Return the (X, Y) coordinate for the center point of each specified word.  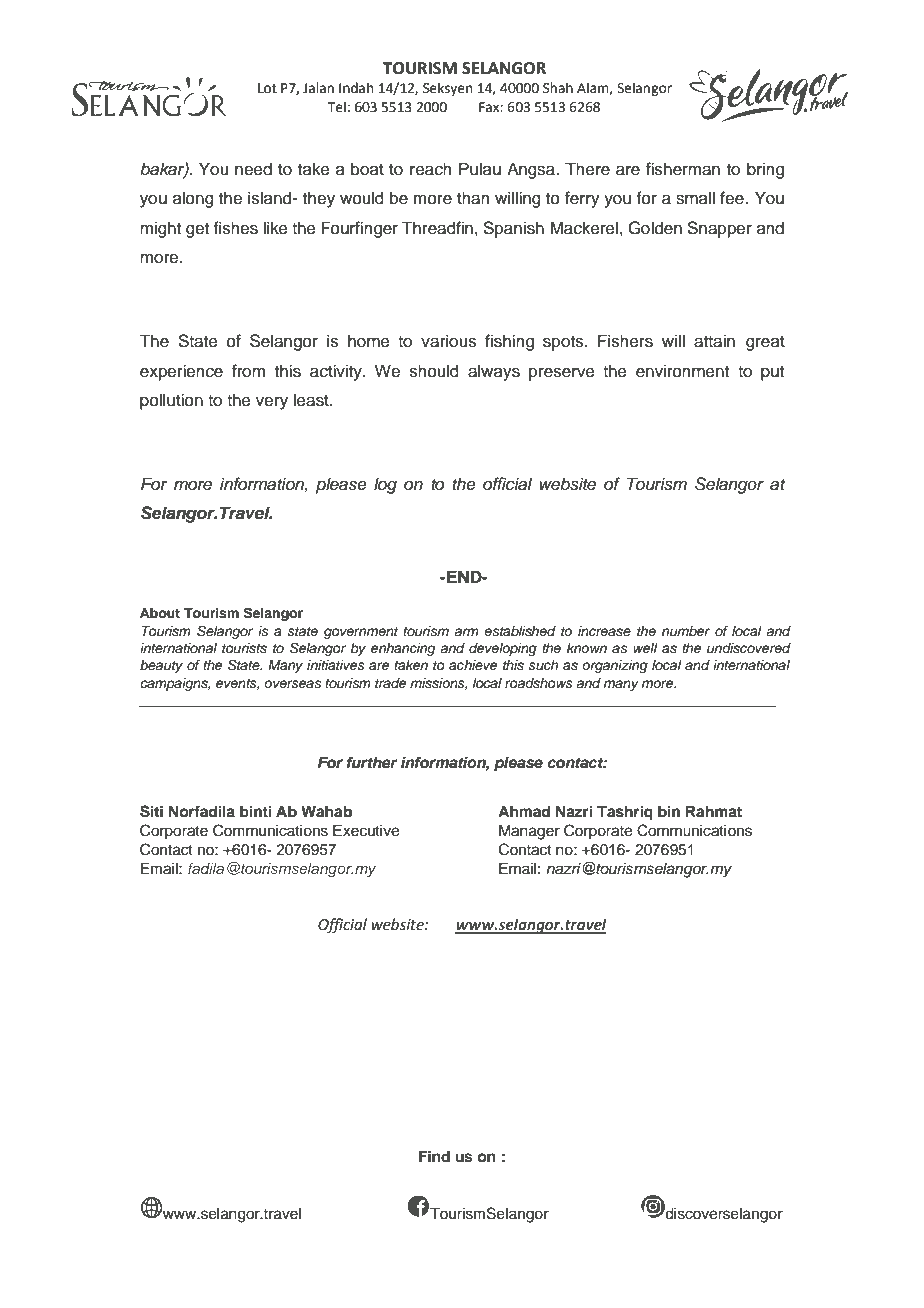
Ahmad (524, 811)
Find (434, 1156)
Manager (529, 832)
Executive (366, 831)
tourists (244, 648)
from (248, 371)
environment (682, 371)
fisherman (683, 169)
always (494, 372)
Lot (267, 88)
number (686, 631)
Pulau (480, 169)
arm (466, 632)
